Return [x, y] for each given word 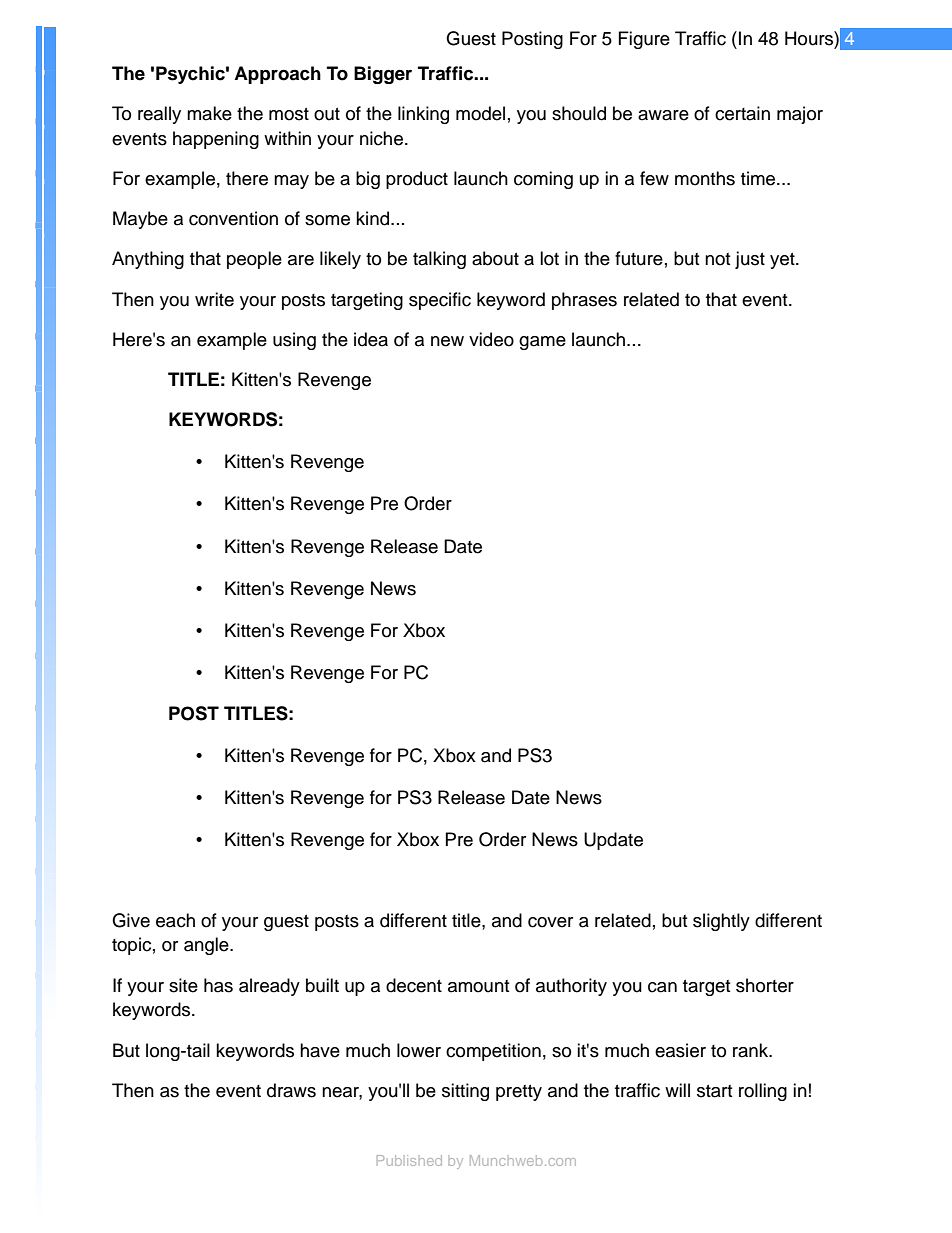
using [294, 341]
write [214, 299]
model [480, 113]
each [175, 920]
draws [291, 1090]
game [542, 343]
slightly [721, 922]
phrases [584, 301]
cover [550, 922]
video [491, 339]
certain [742, 113]
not [717, 259]
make [209, 113]
